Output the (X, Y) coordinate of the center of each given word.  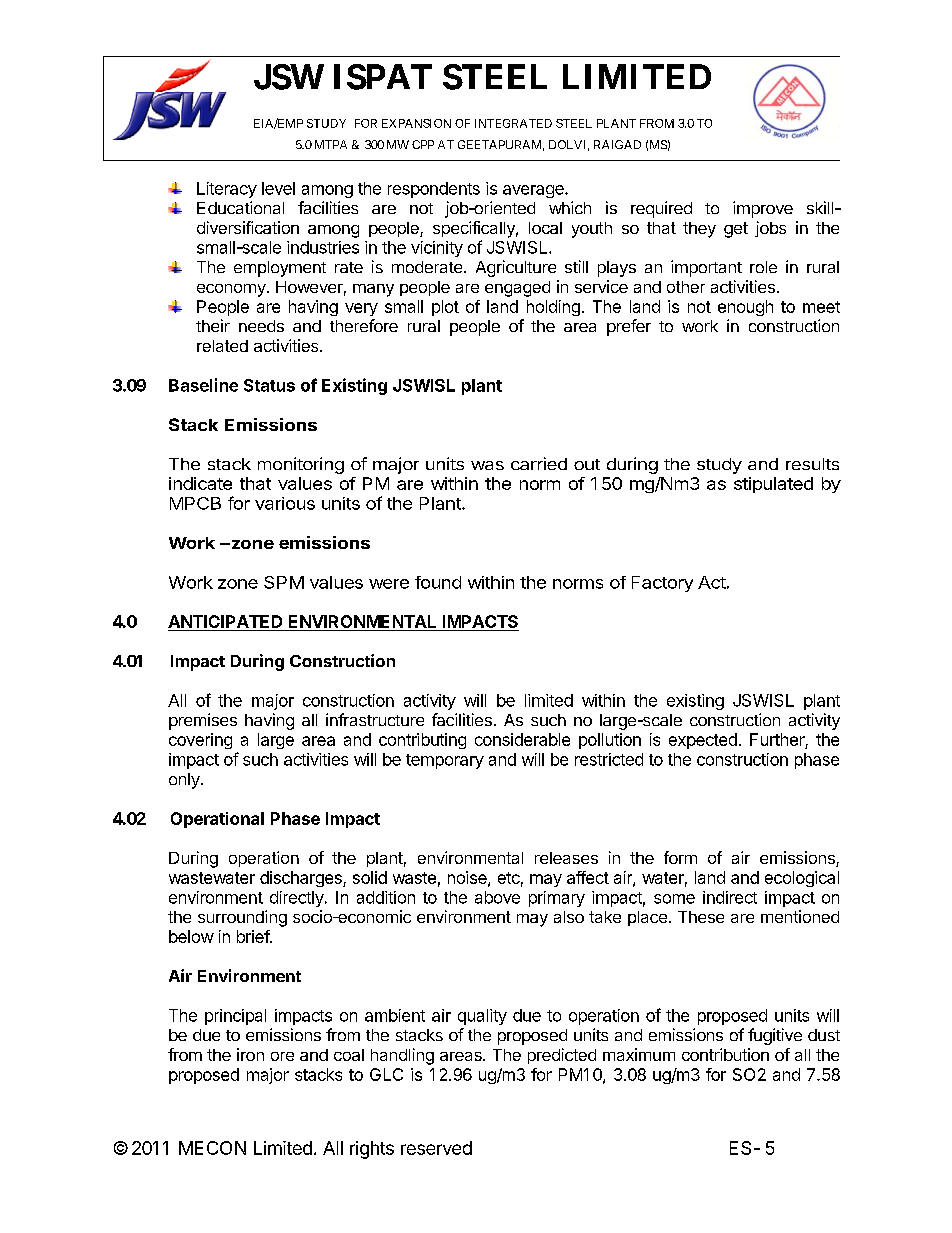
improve (763, 209)
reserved (436, 1148)
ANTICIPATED (226, 623)
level (278, 188)
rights (372, 1150)
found (438, 582)
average (534, 191)
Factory (662, 584)
